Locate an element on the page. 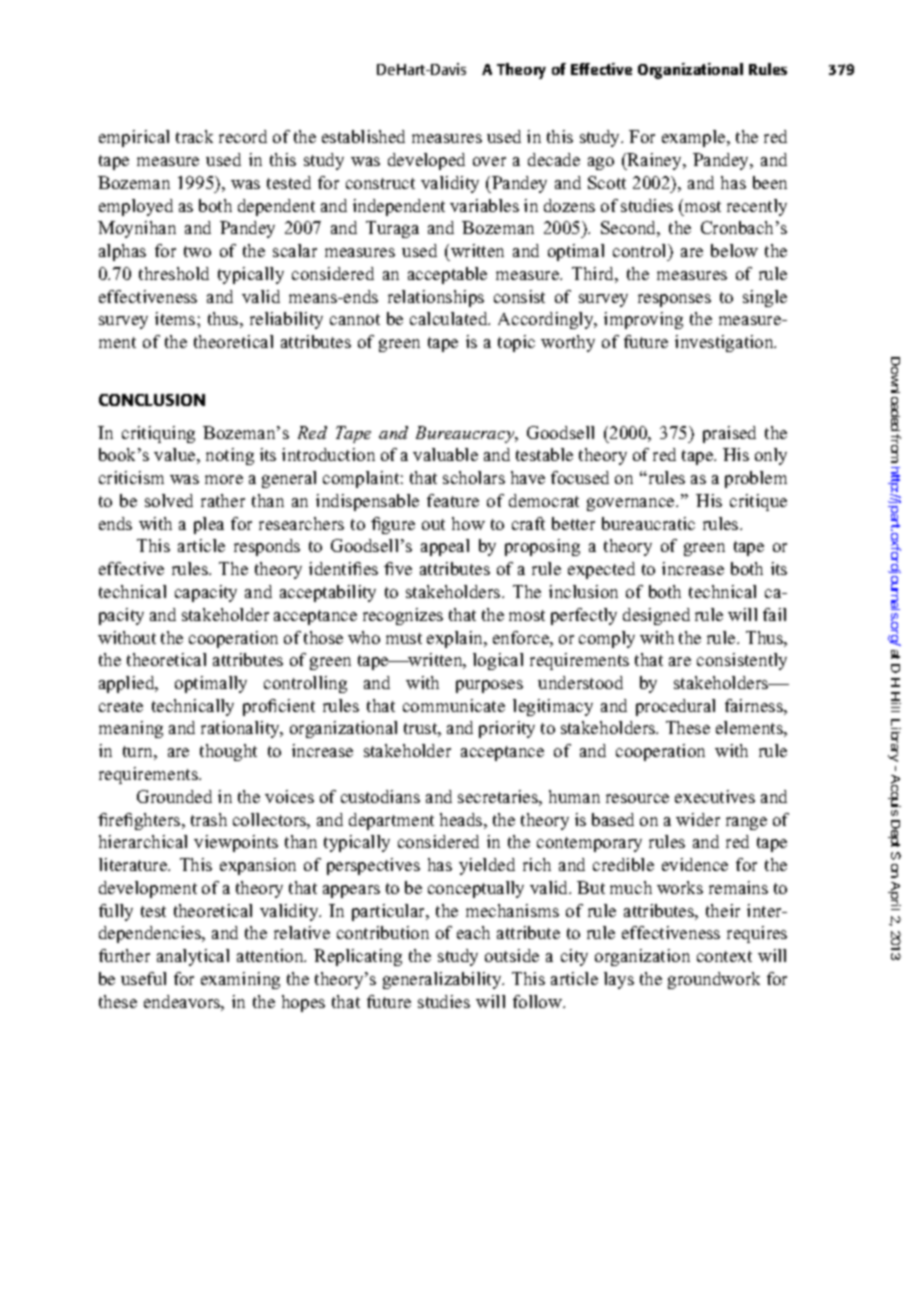  plea is located at coordinates (209, 525).
